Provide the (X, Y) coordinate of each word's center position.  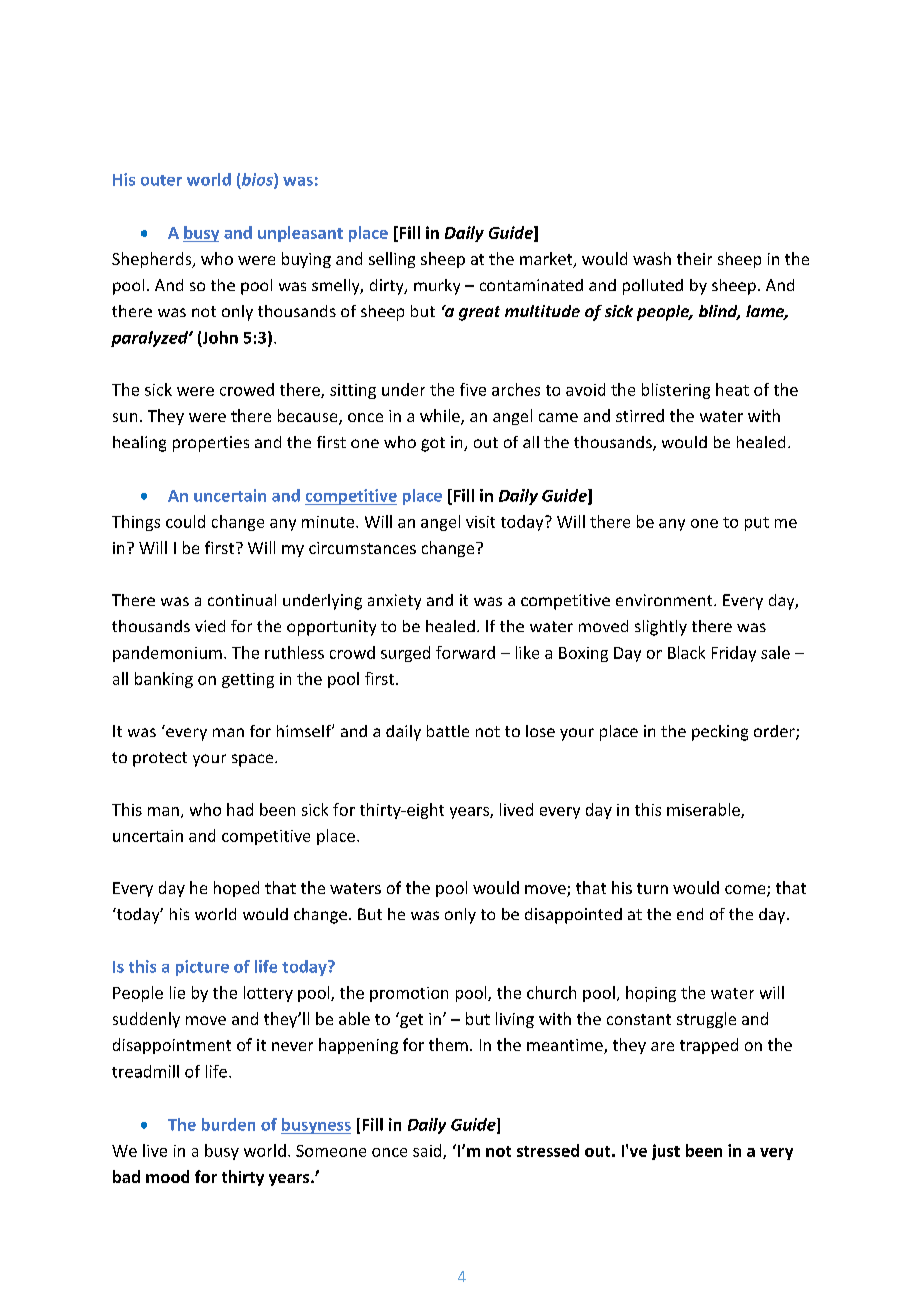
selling (392, 260)
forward (465, 652)
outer (161, 180)
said (428, 1151)
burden (228, 1124)
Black (686, 652)
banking (164, 680)
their (694, 258)
